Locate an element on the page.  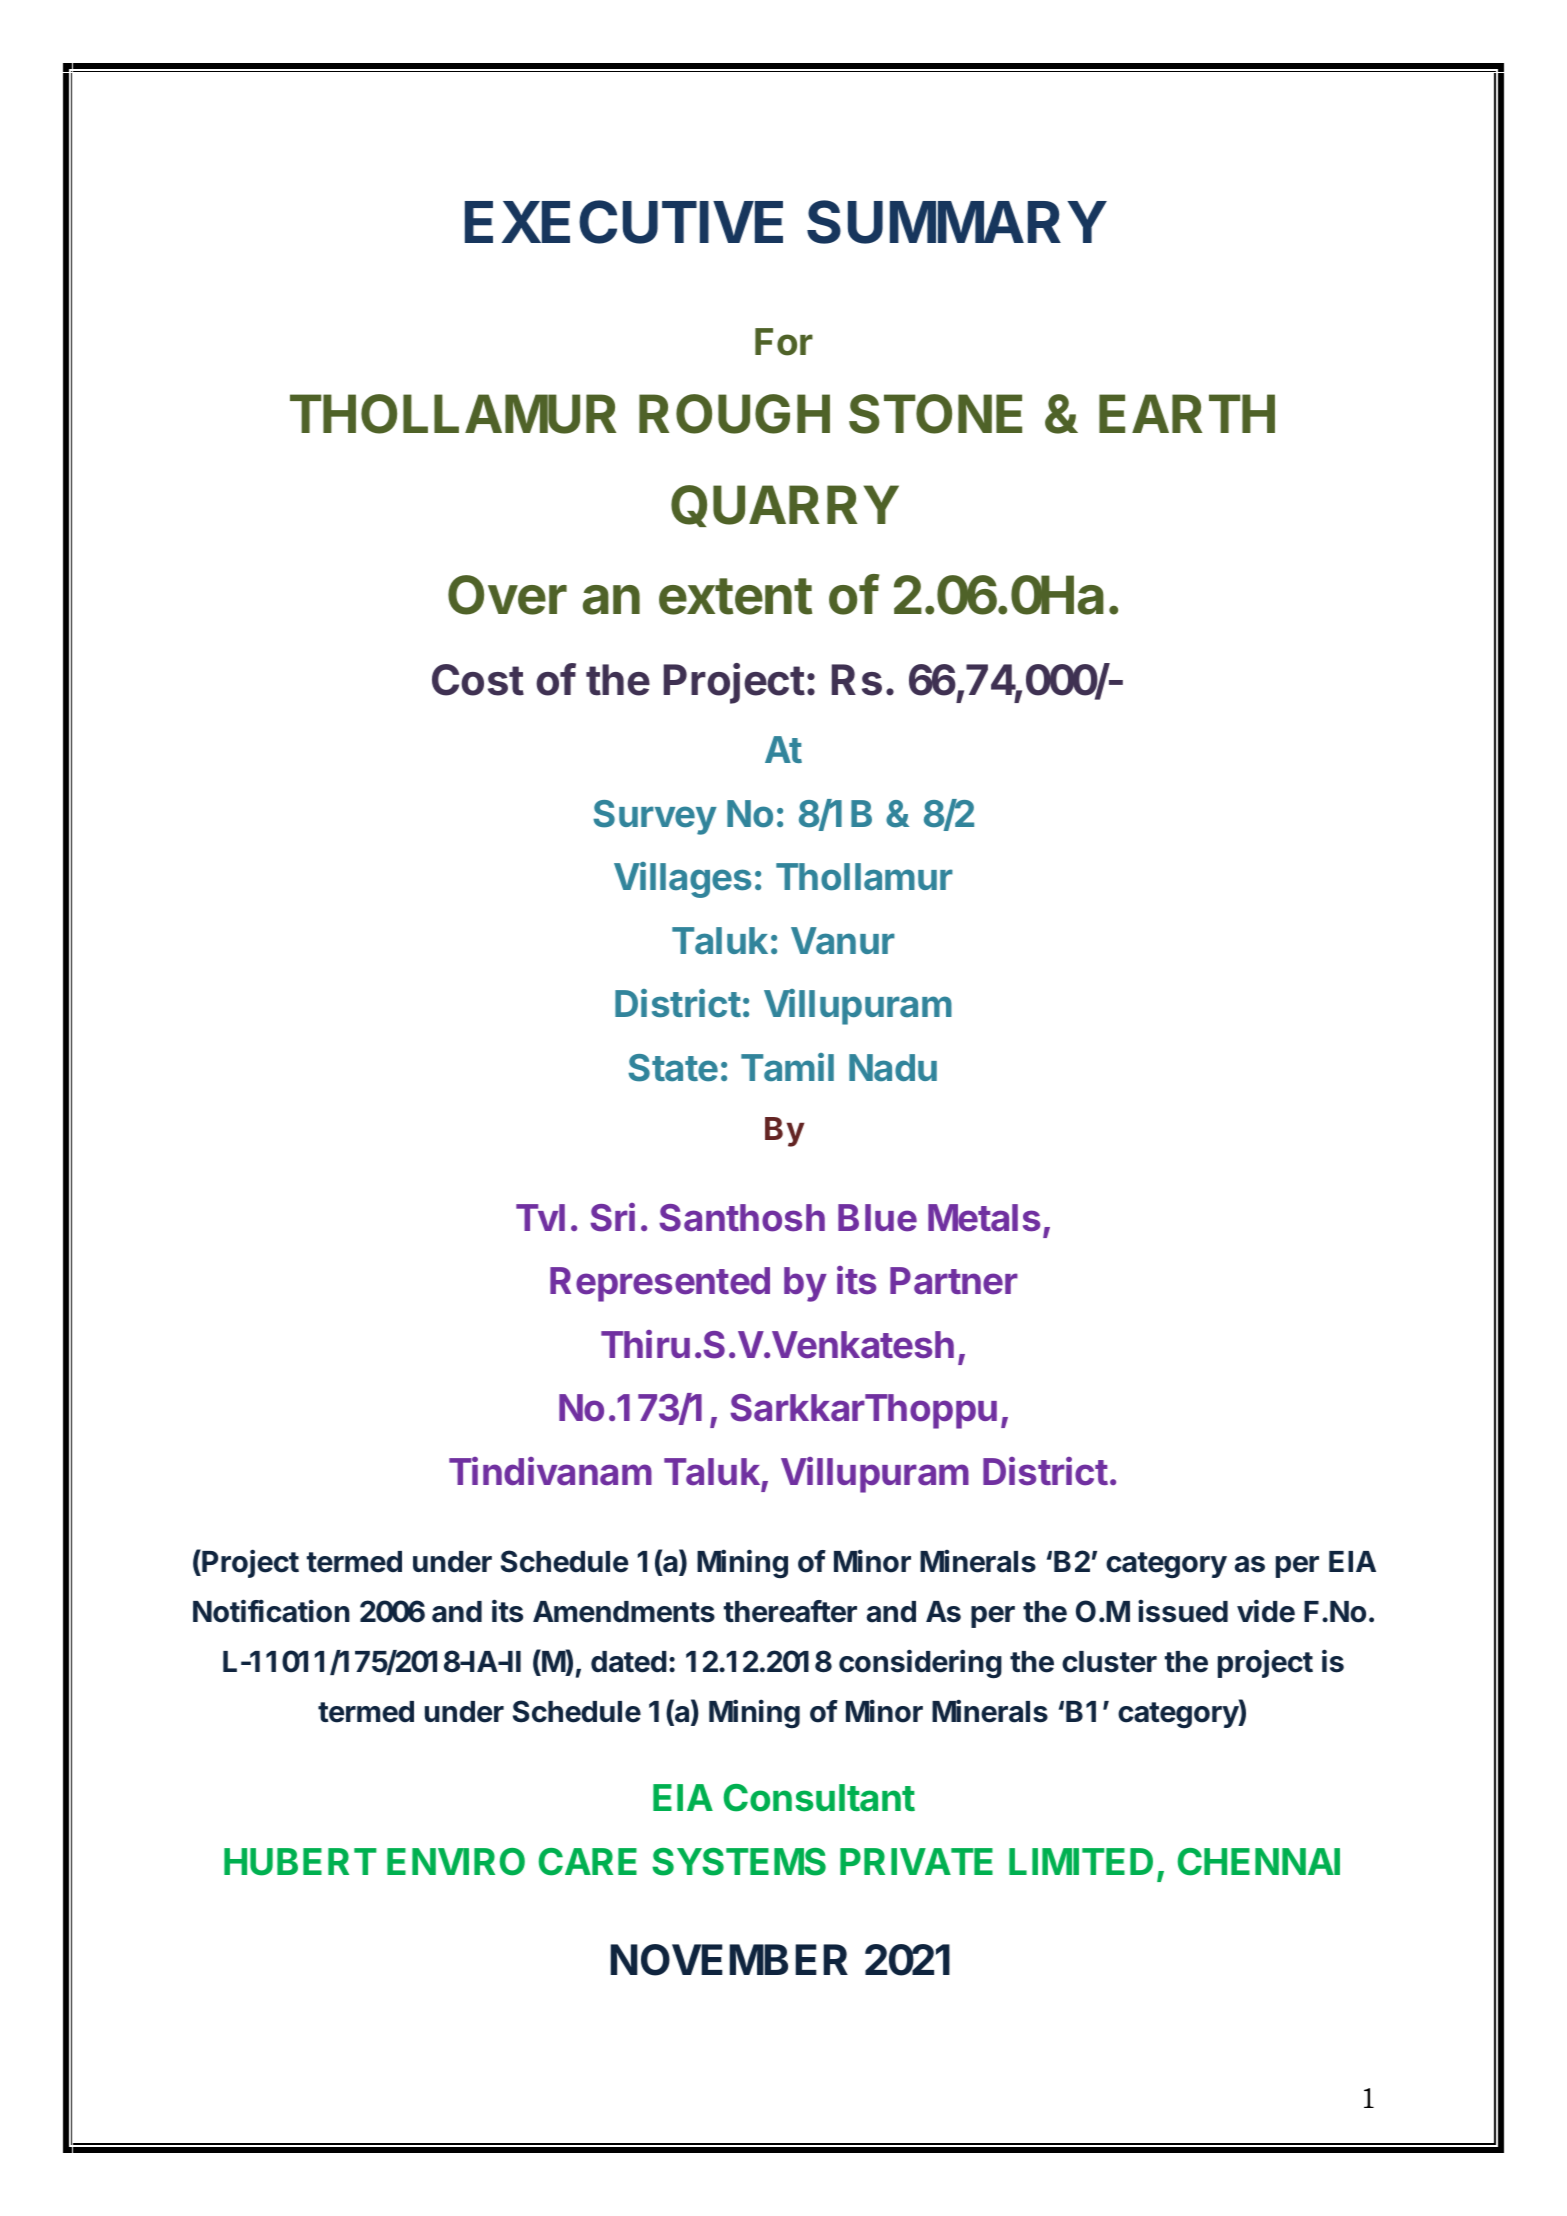
Nadu is located at coordinates (893, 1067).
